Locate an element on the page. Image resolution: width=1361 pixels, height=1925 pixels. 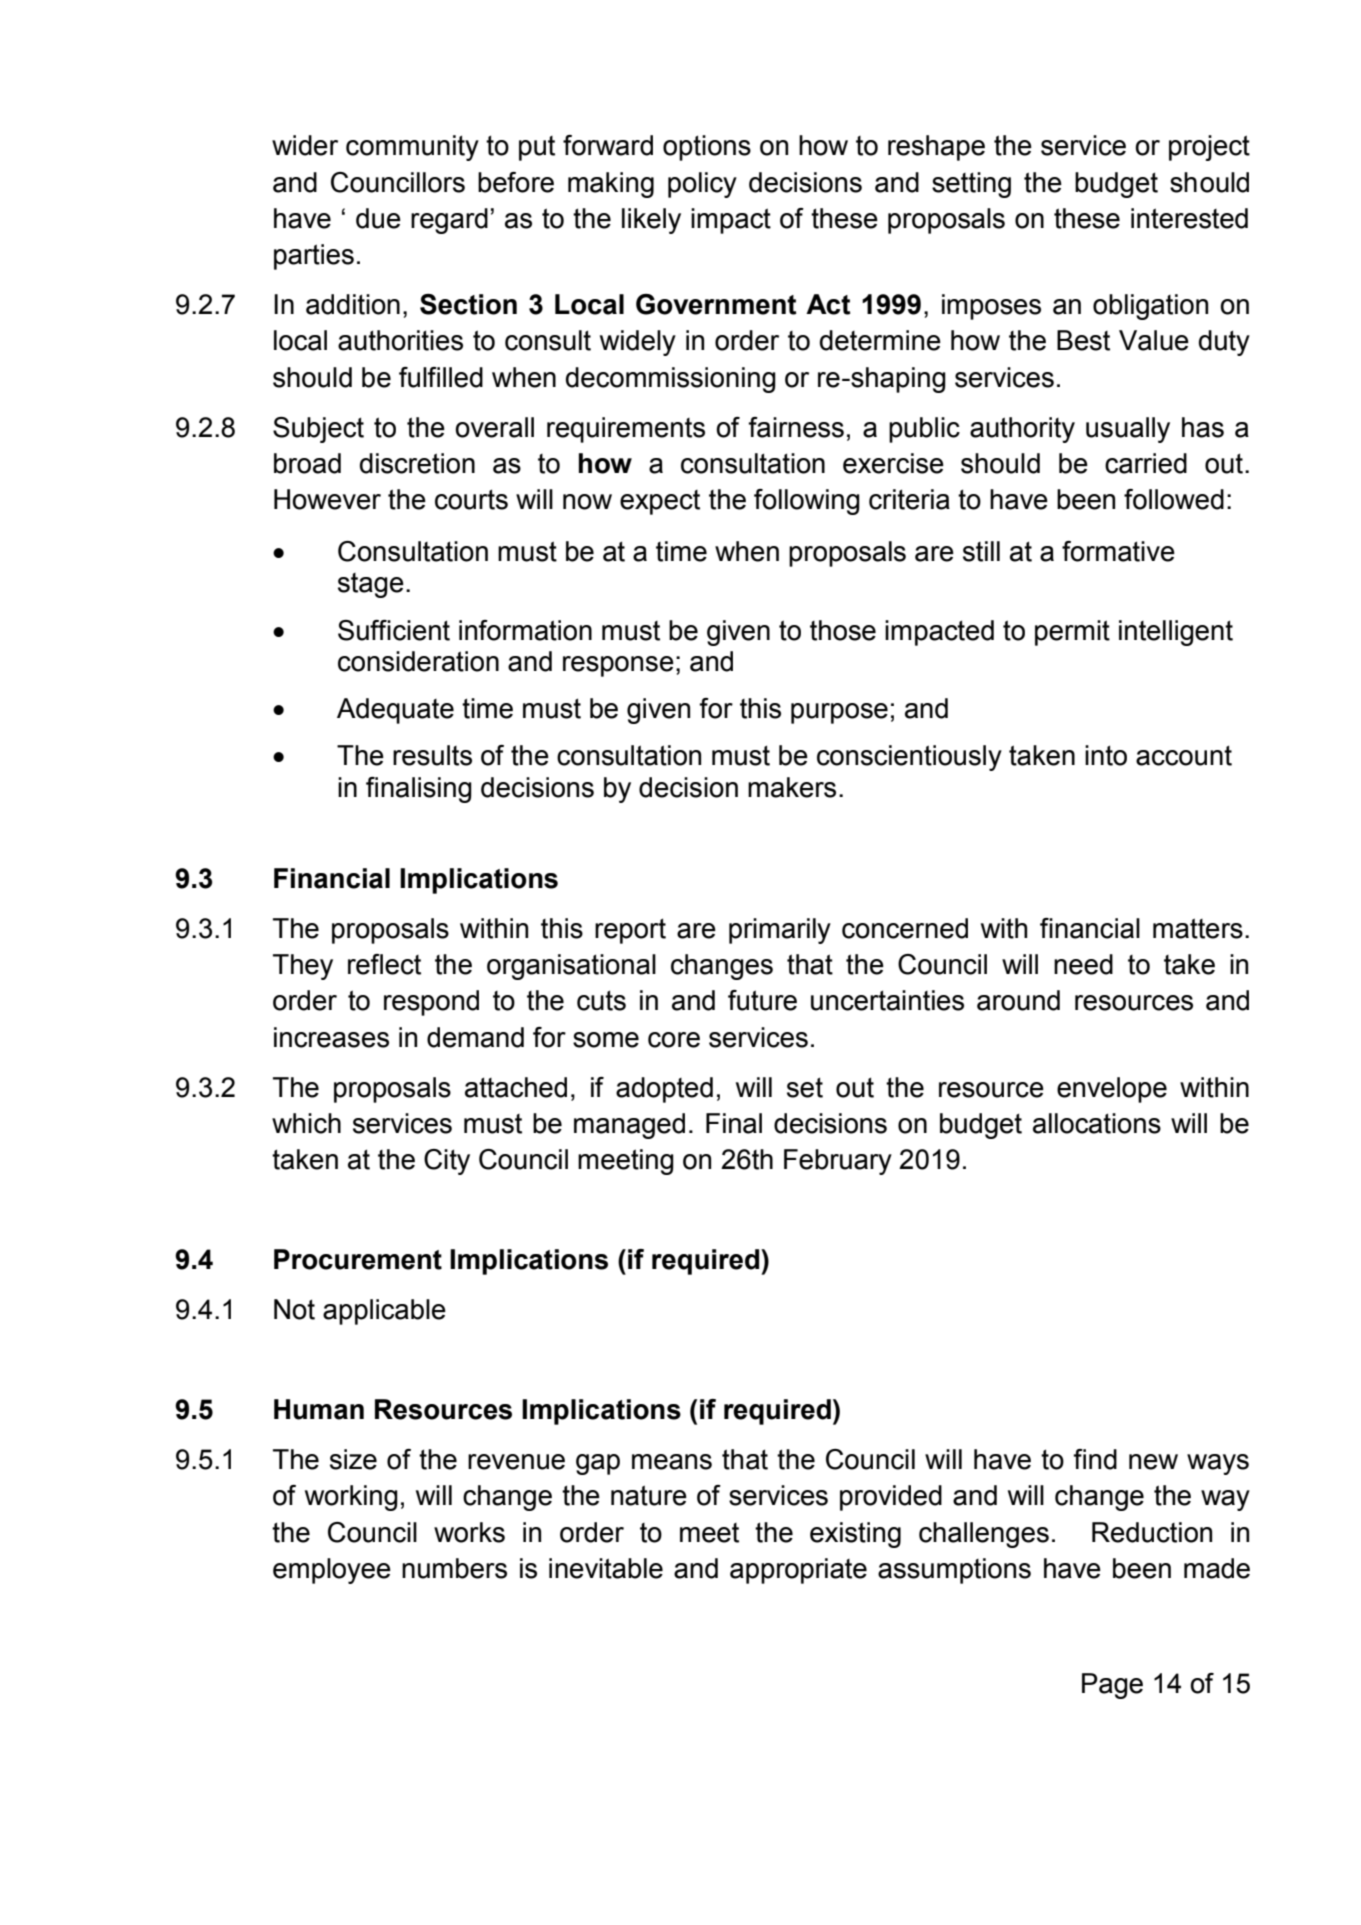
primarily is located at coordinates (780, 931).
